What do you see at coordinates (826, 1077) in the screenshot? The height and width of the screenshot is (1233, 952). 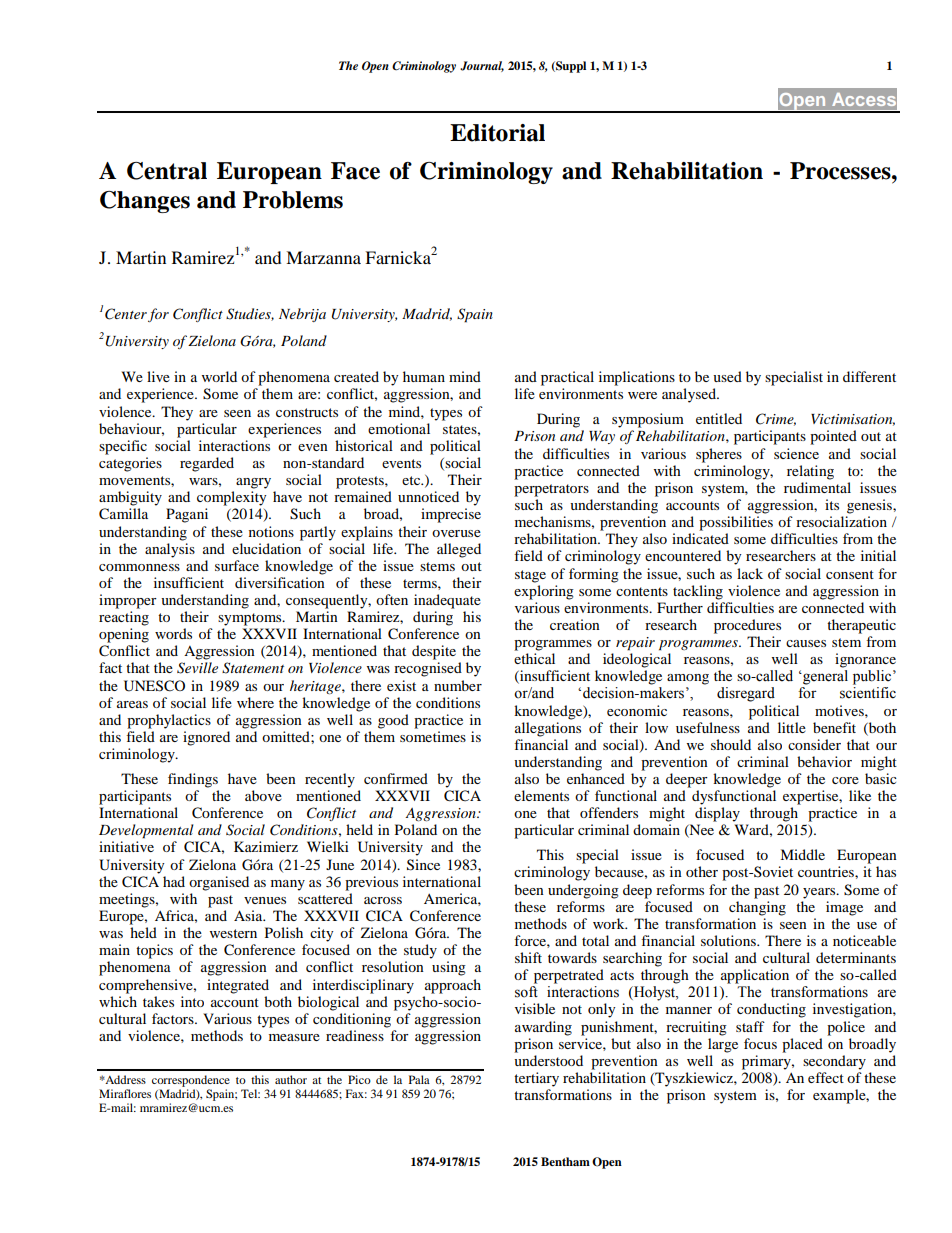 I see `effect` at bounding box center [826, 1077].
